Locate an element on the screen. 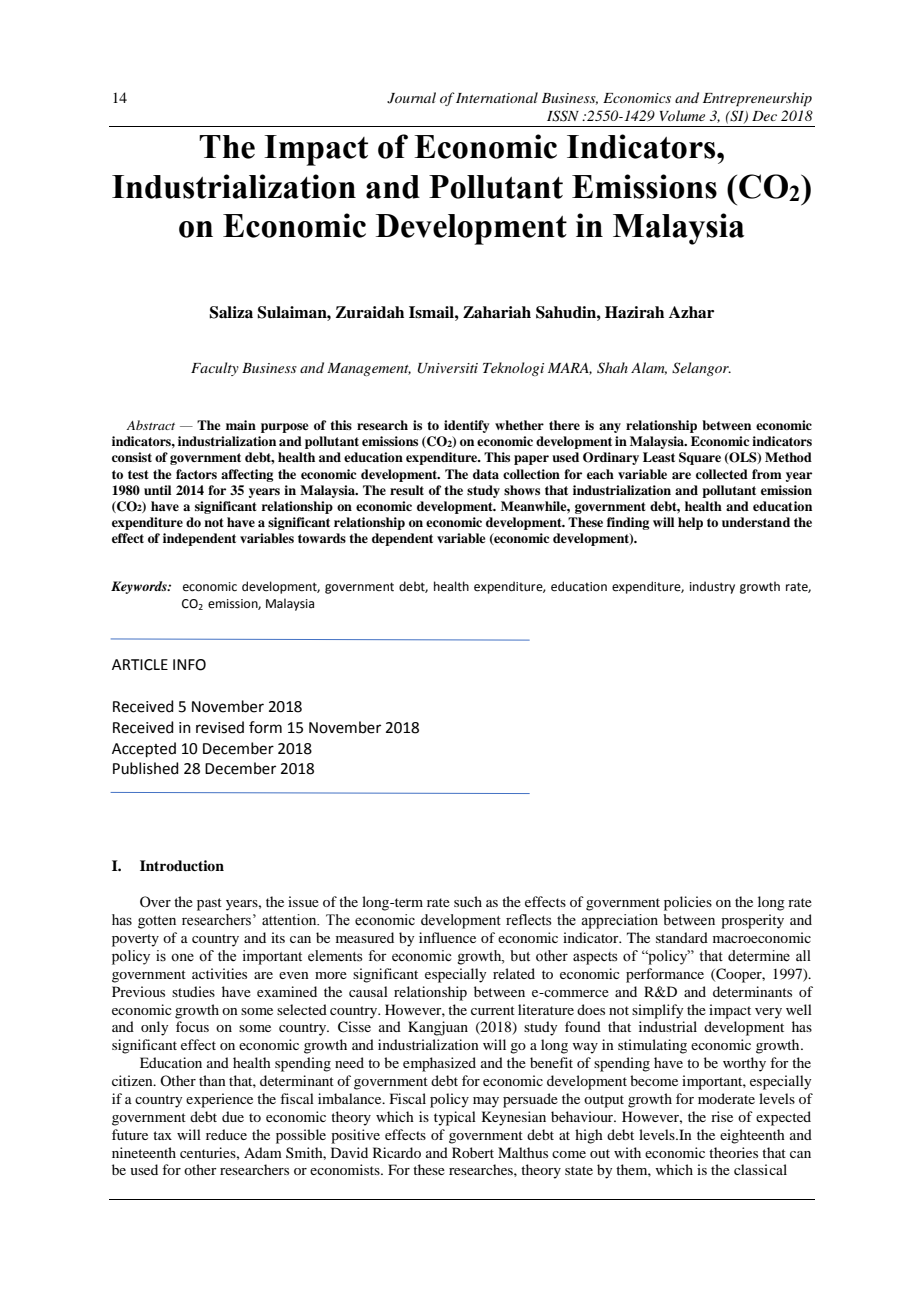 This screenshot has height=1308, width=924. Robert is located at coordinates (473, 1152).
